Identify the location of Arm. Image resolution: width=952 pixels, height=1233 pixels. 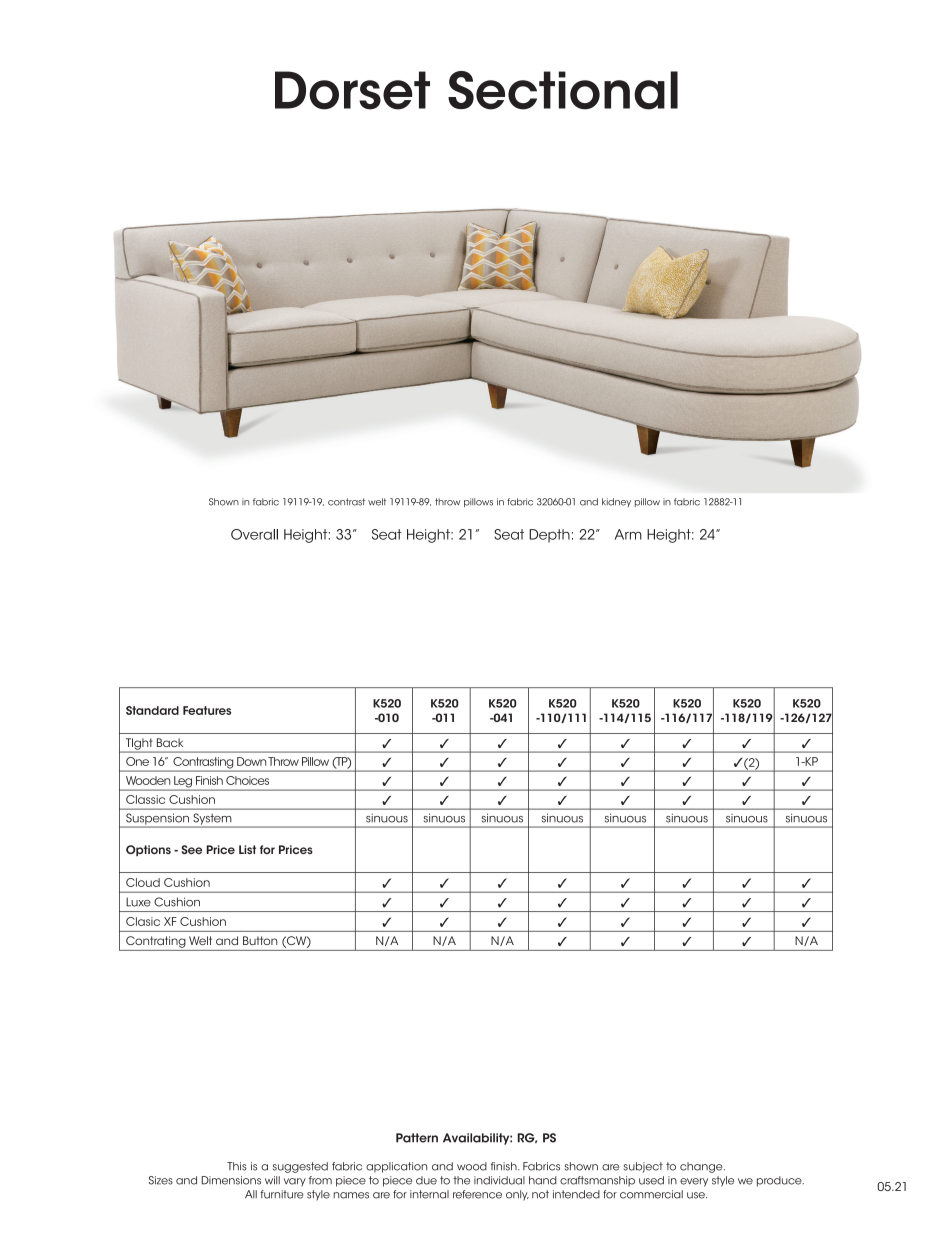
(628, 534).
